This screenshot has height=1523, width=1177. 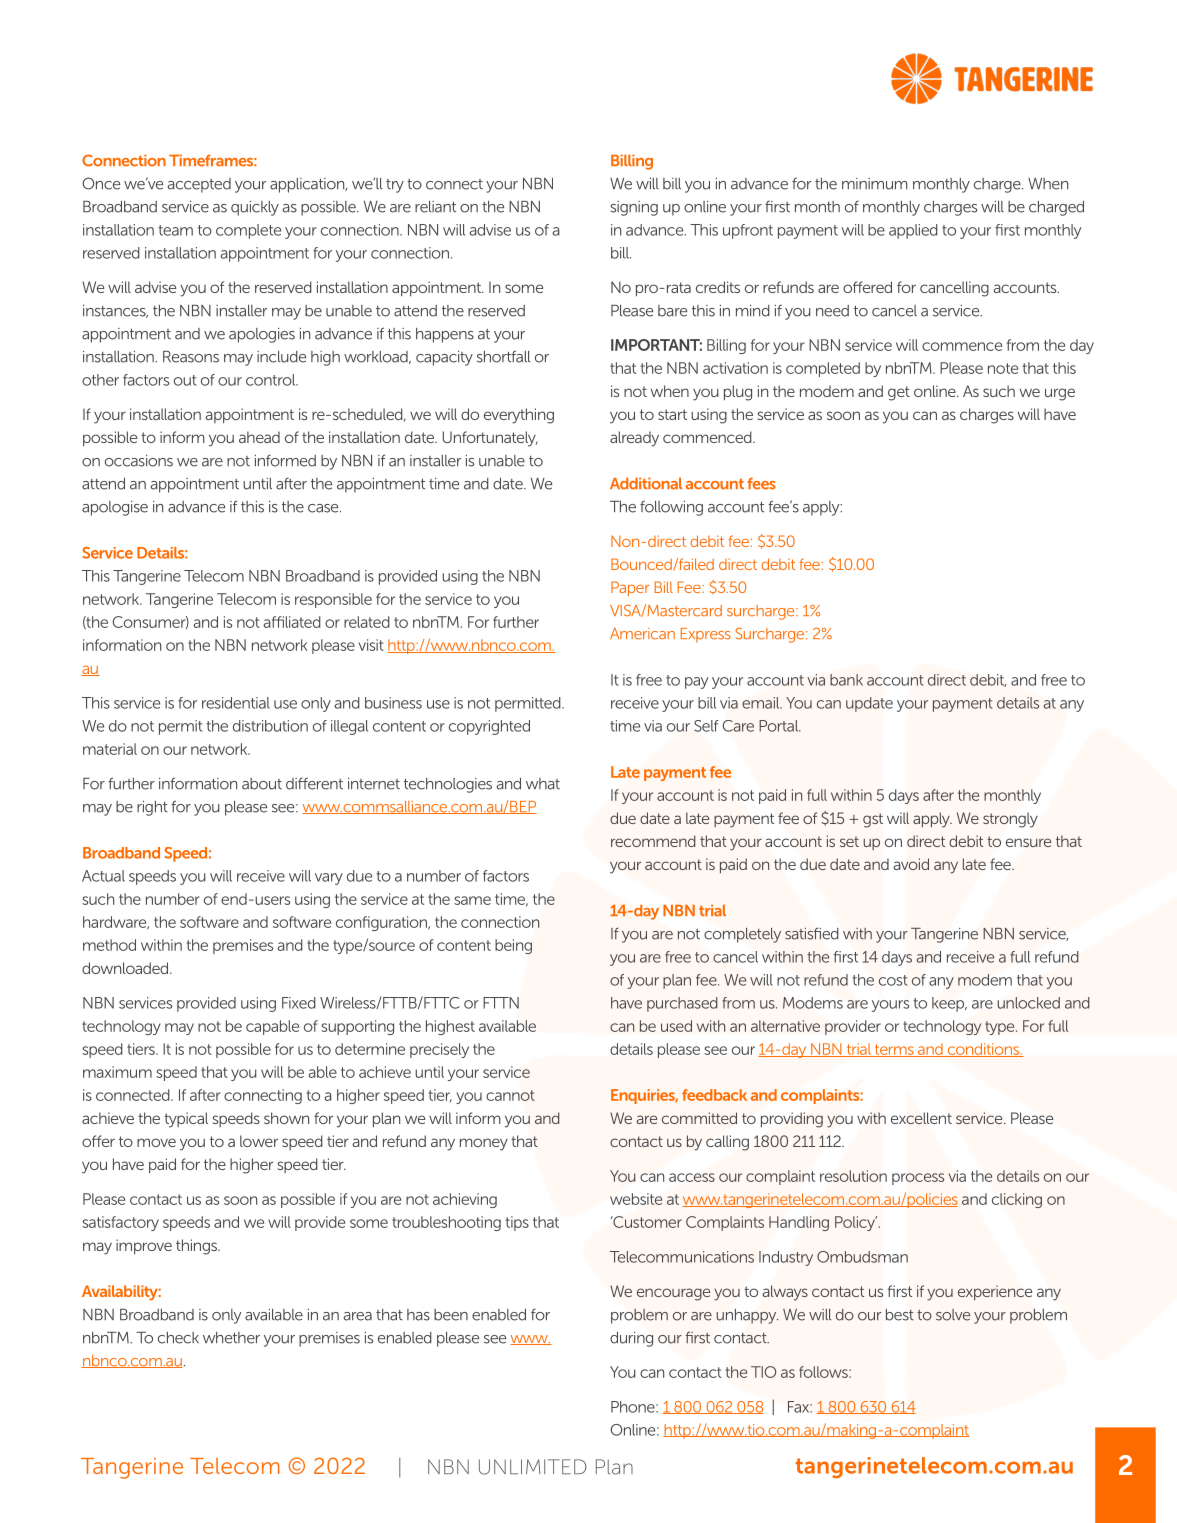 What do you see at coordinates (292, 622) in the screenshot?
I see `affiliated` at bounding box center [292, 622].
